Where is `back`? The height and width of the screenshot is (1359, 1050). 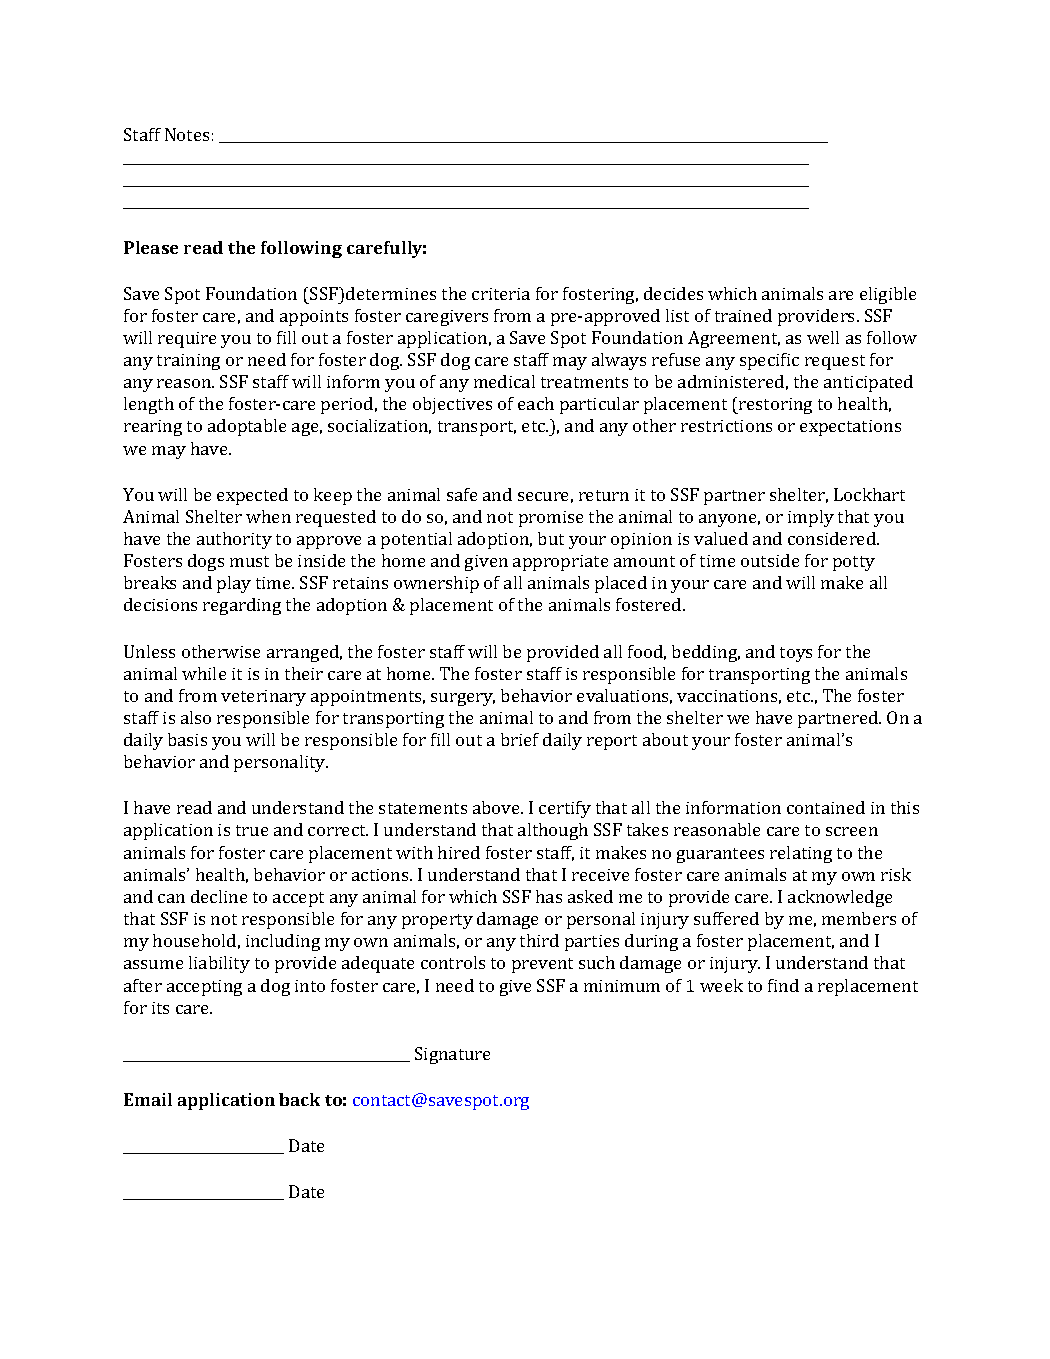
back is located at coordinates (299, 1099).
